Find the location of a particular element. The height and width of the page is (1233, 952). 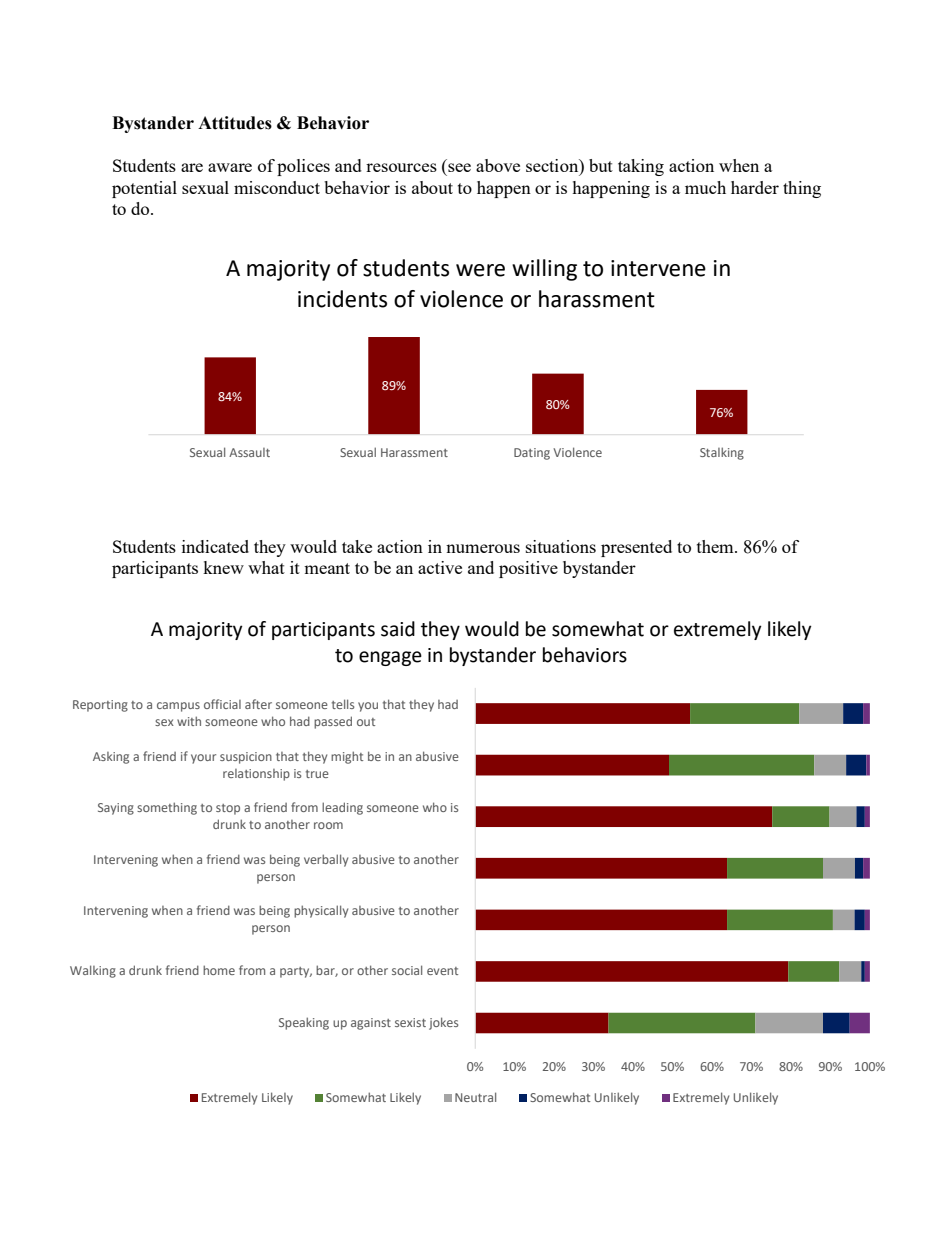

Assault is located at coordinates (249, 452).
